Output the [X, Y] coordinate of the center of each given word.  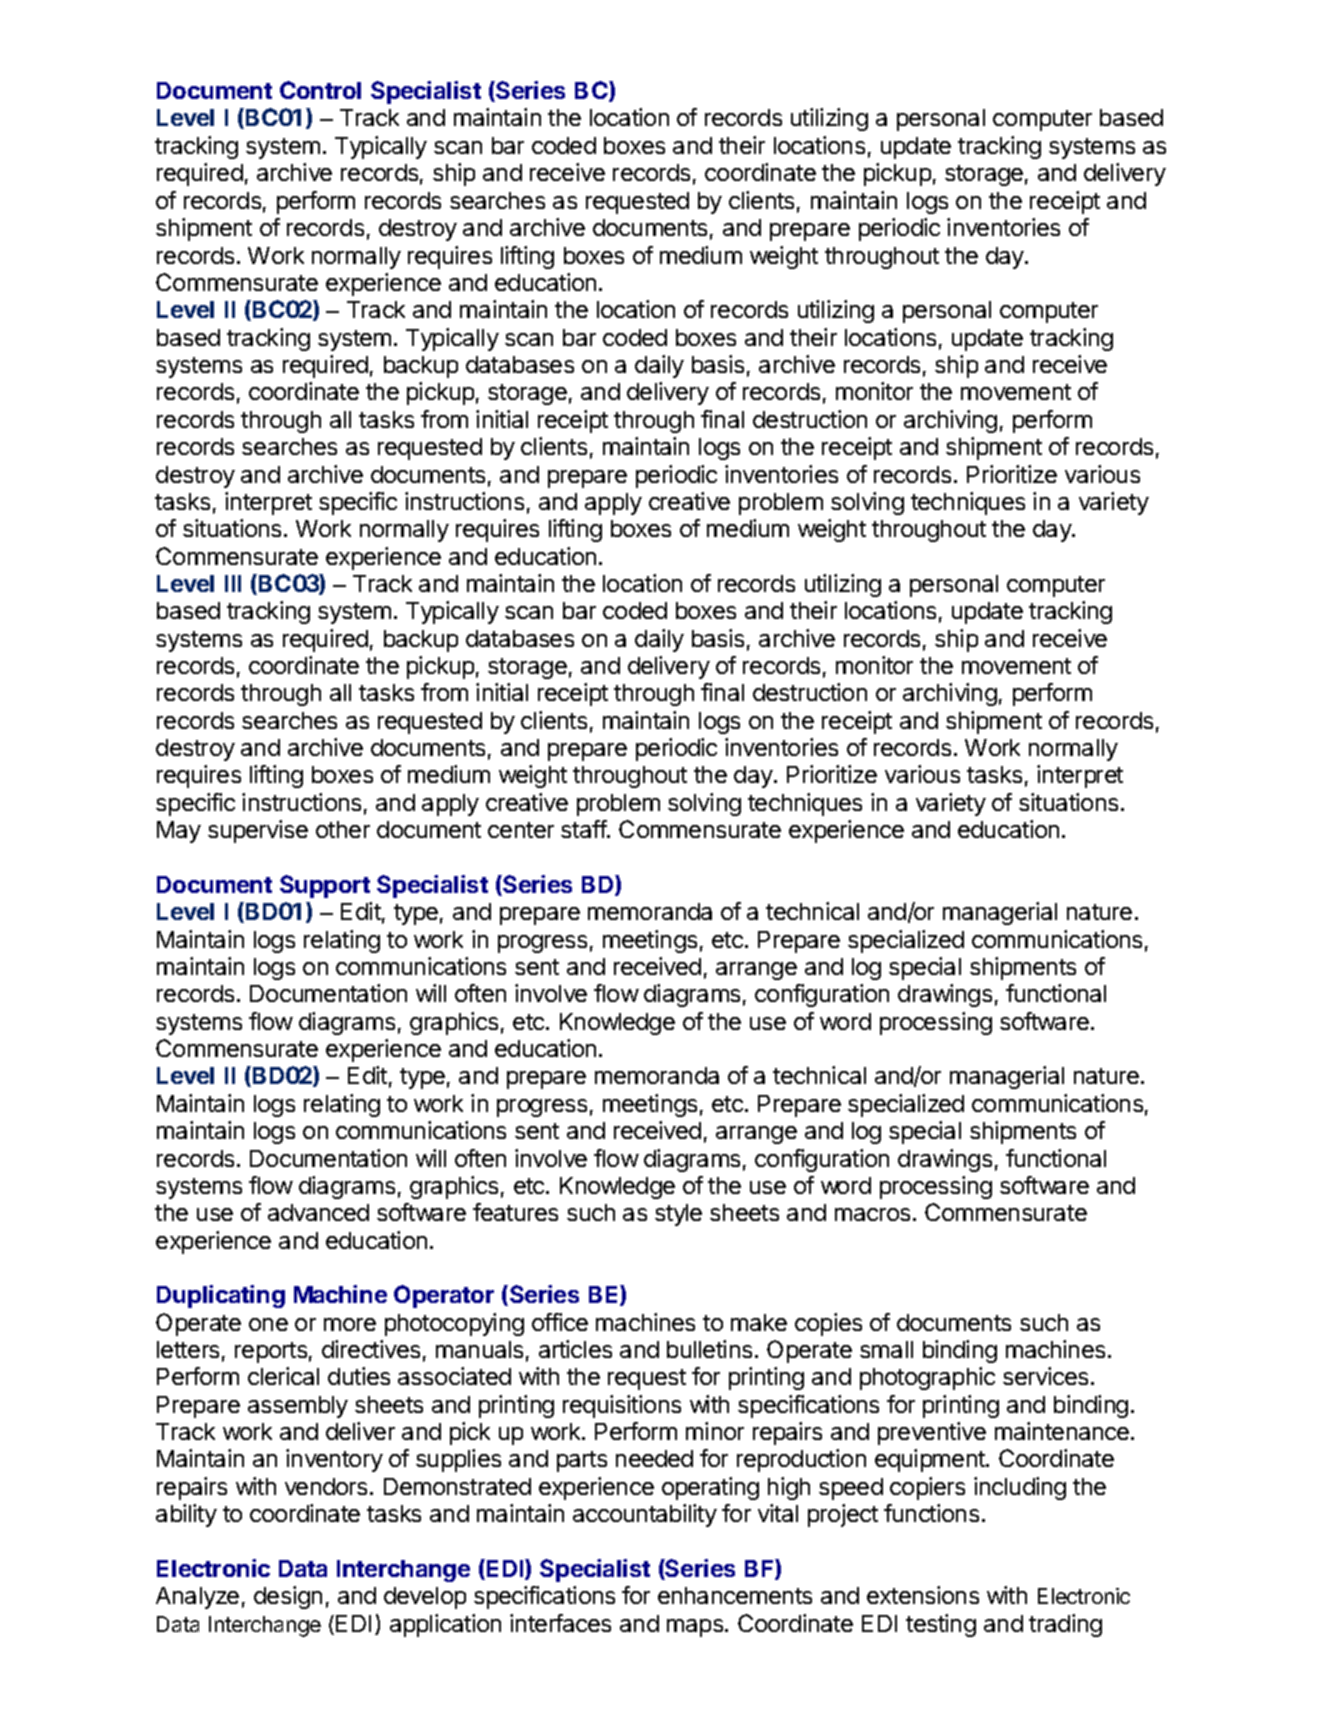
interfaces [560, 1623]
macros [872, 1214]
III [233, 583]
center [521, 830]
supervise [258, 831]
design [288, 1597]
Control [320, 90]
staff [584, 829]
